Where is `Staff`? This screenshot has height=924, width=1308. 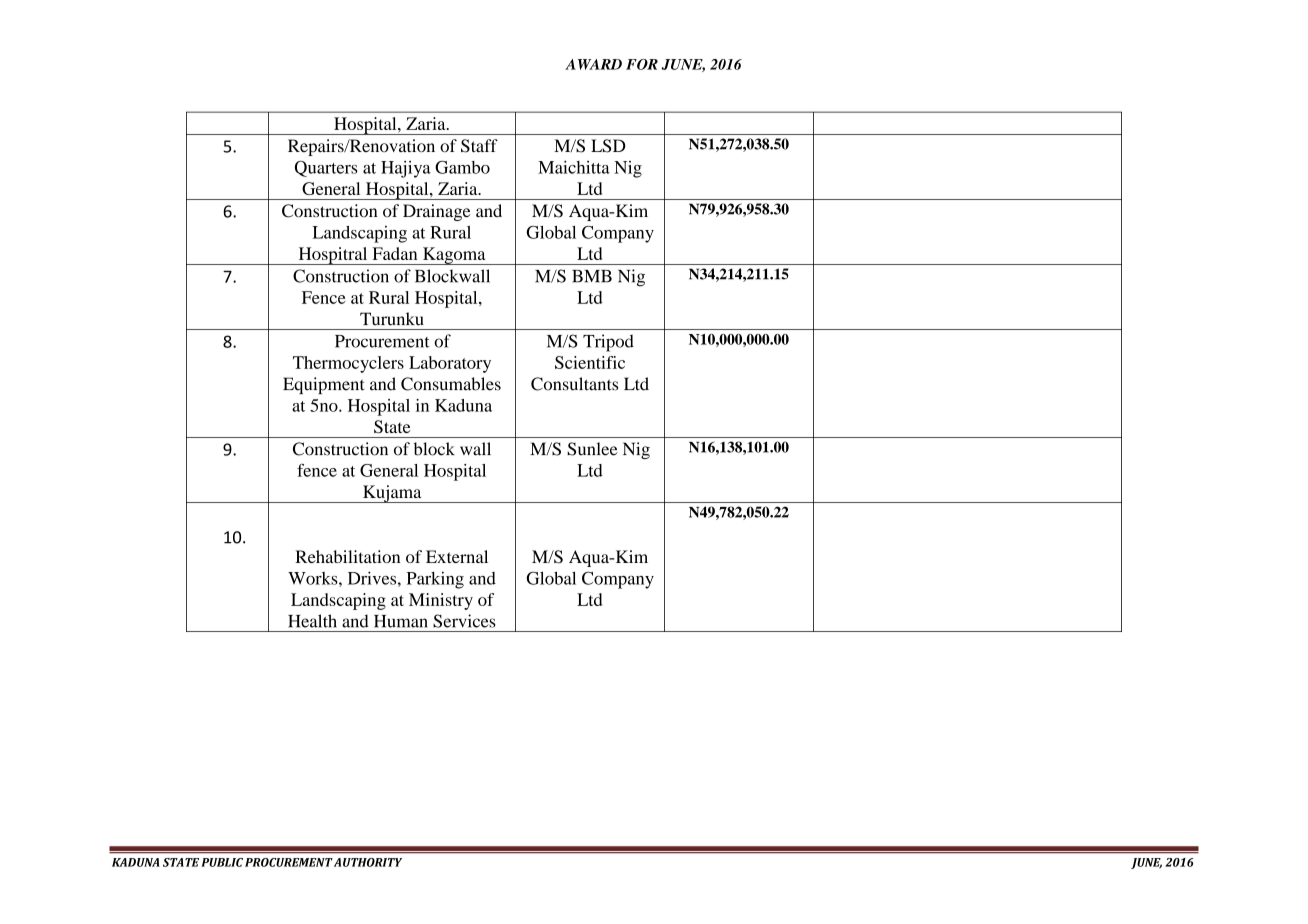 Staff is located at coordinates (479, 146).
